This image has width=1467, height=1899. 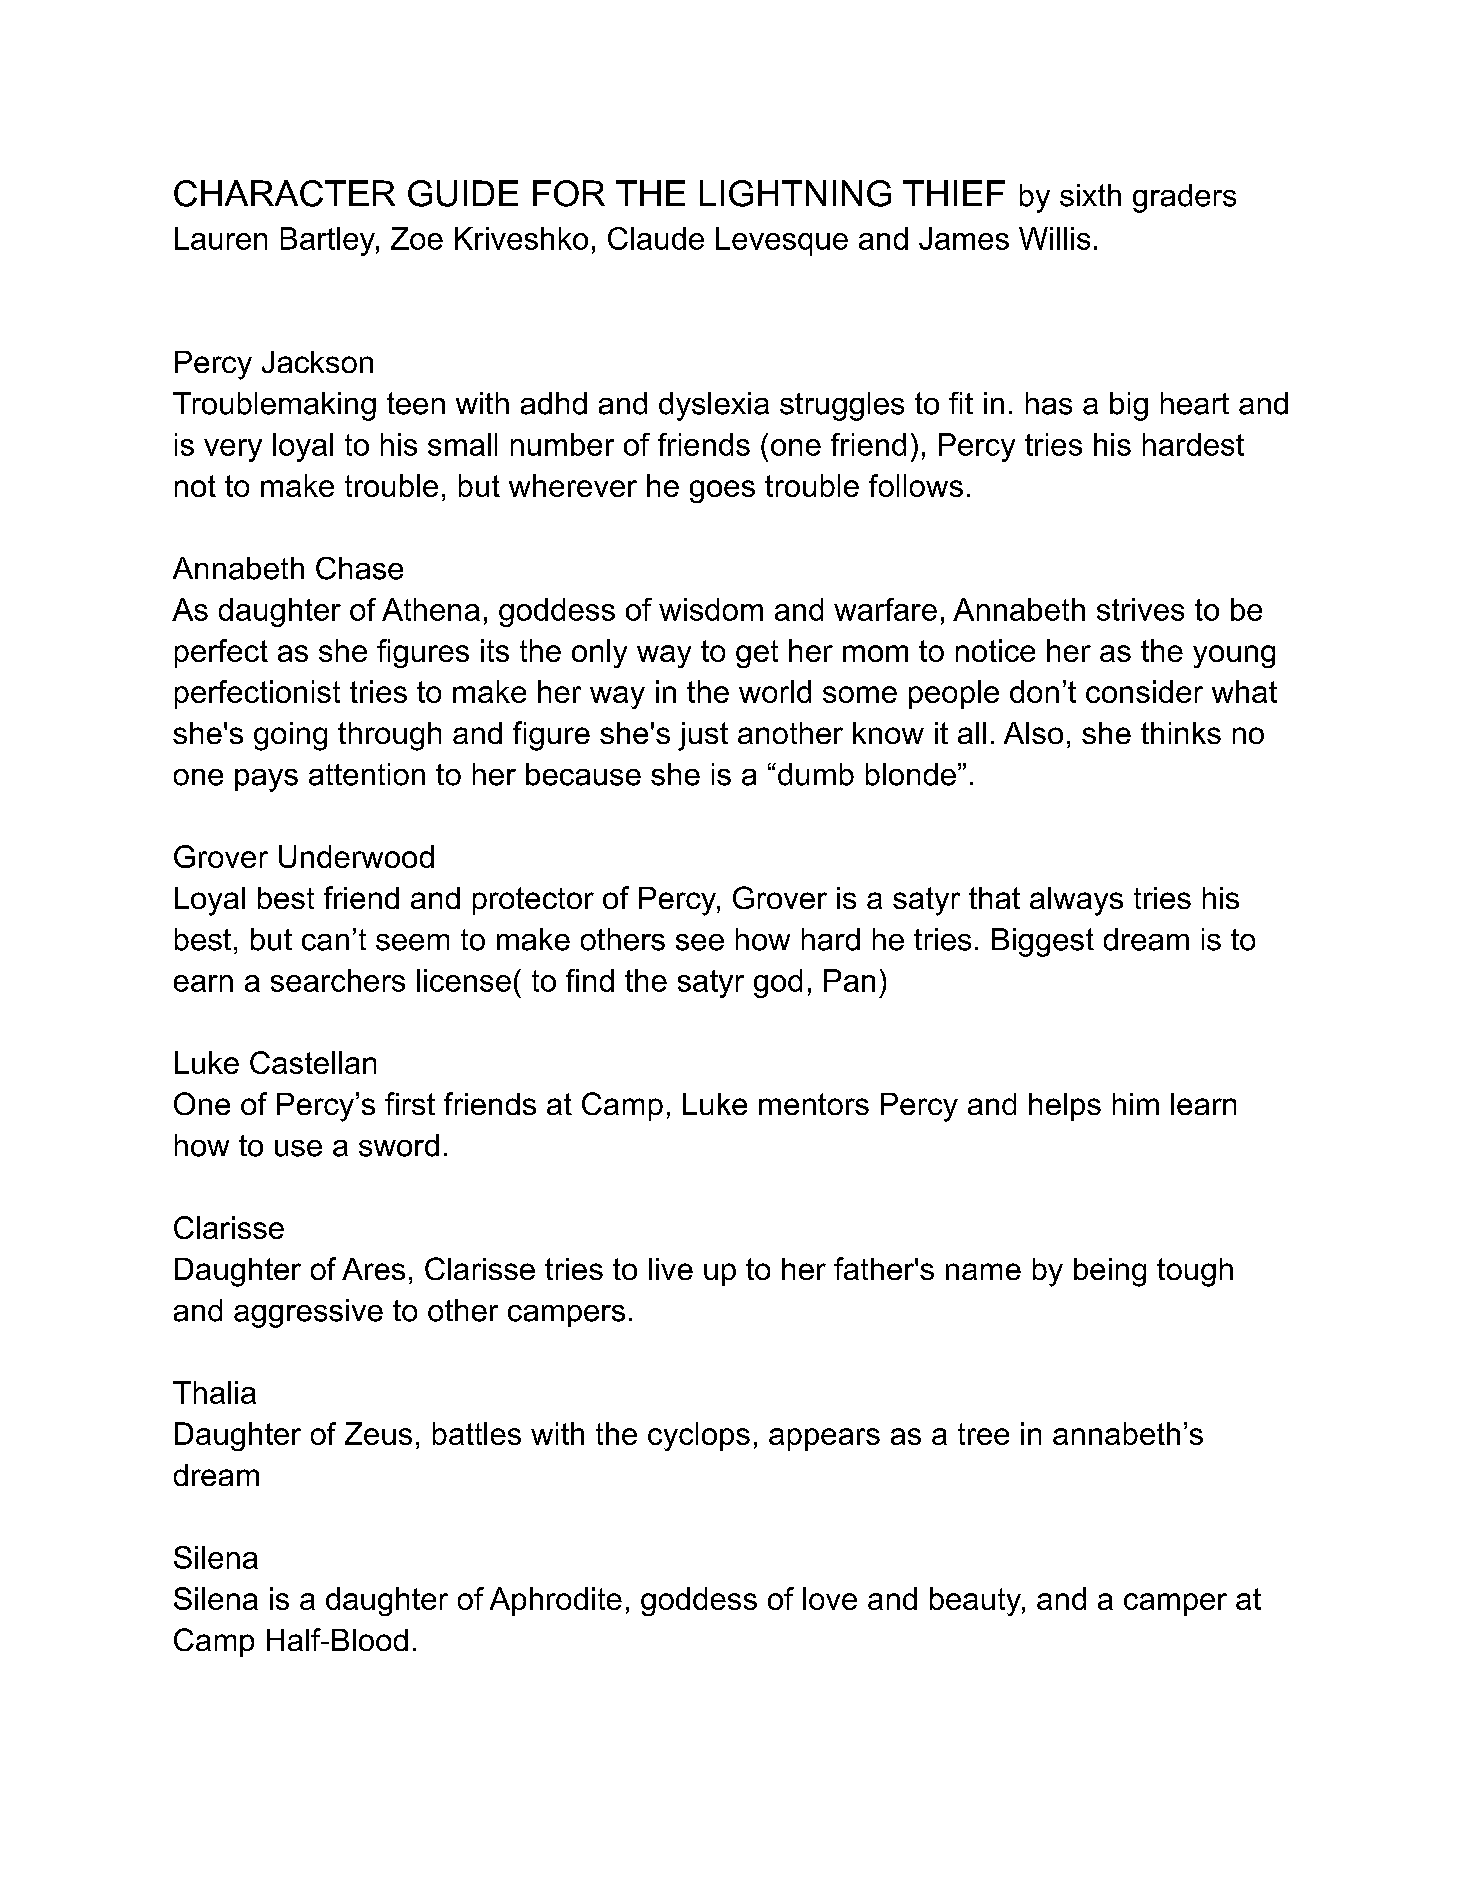 I want to click on sixth, so click(x=1090, y=195).
